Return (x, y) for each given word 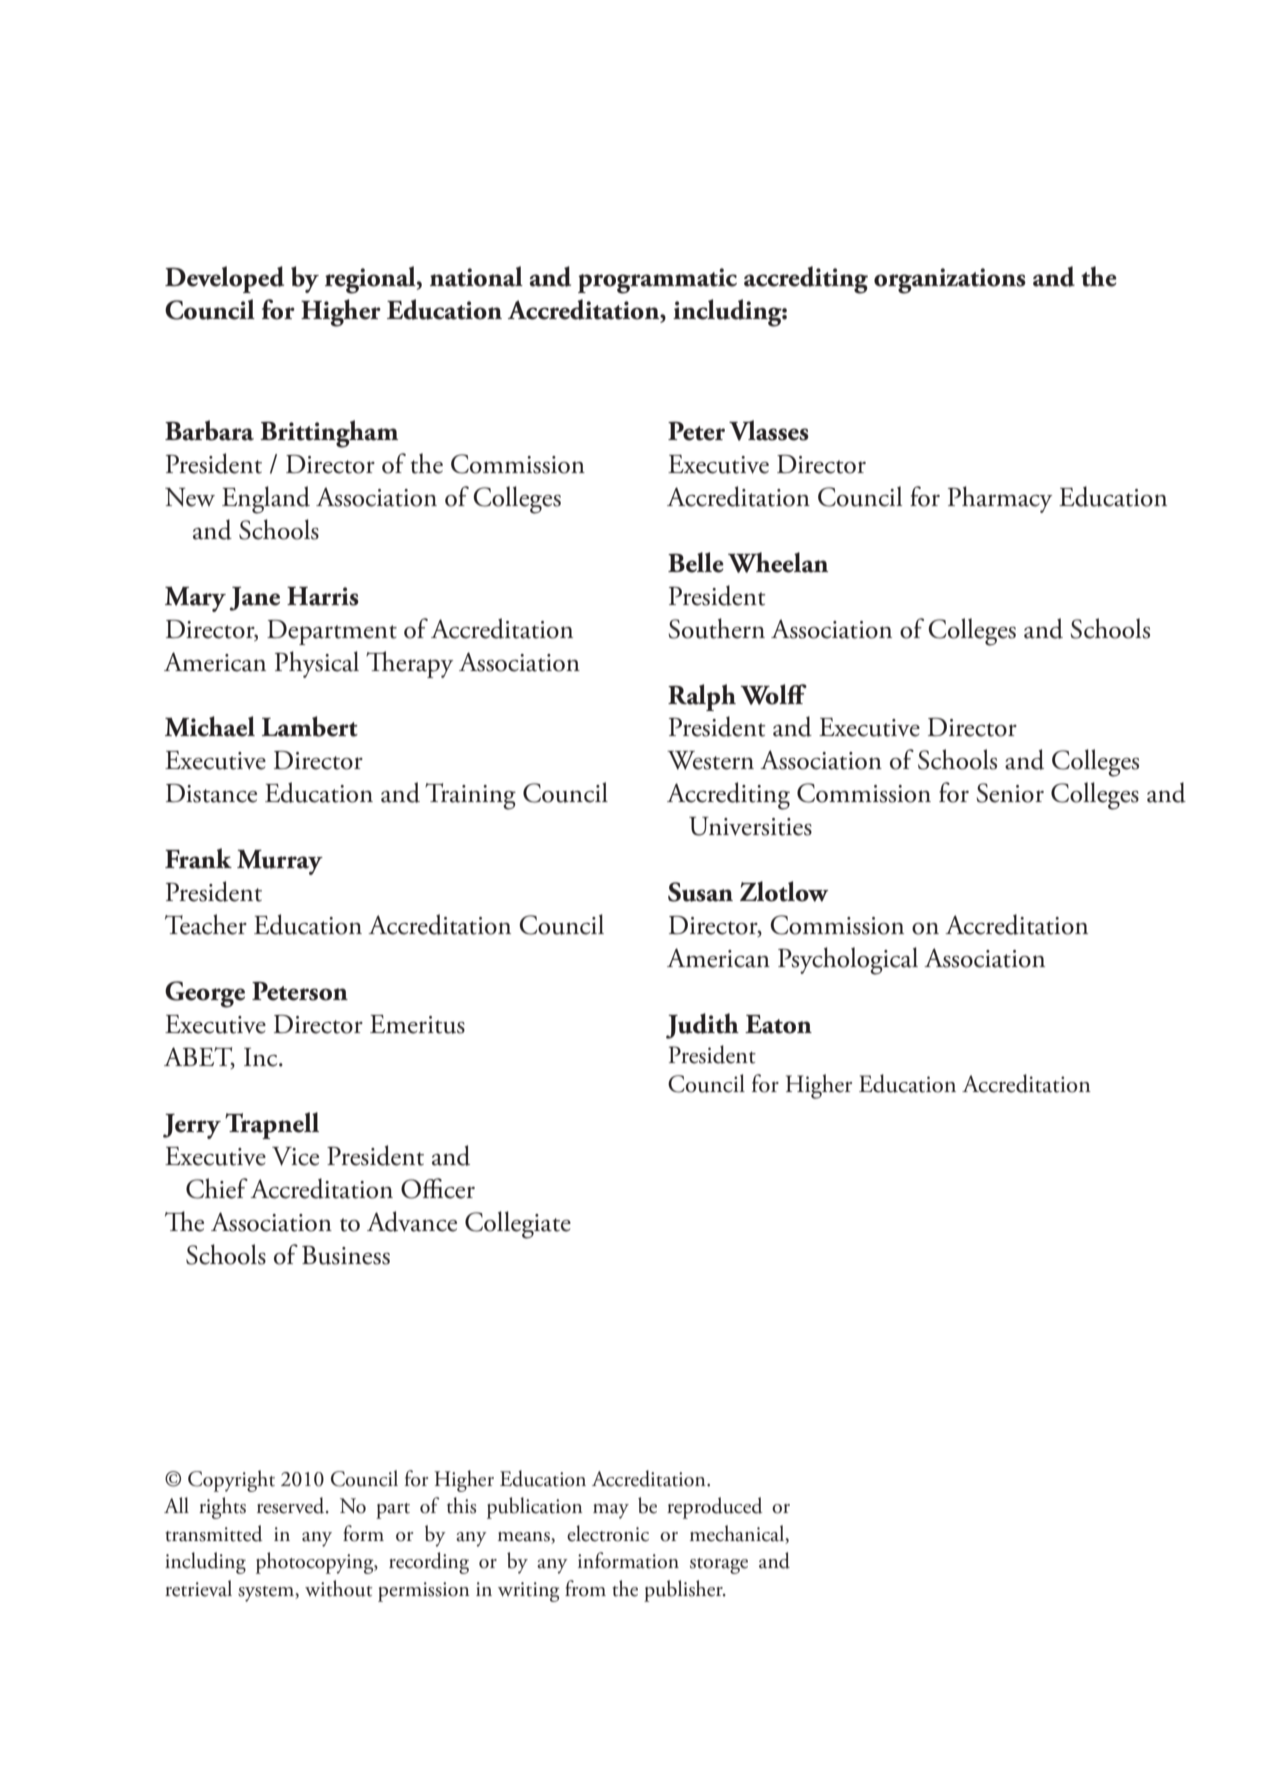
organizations (950, 281)
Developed (224, 279)
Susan (700, 892)
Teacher (206, 924)
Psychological (848, 961)
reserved (292, 1505)
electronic (608, 1533)
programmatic (657, 281)
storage (719, 1566)
